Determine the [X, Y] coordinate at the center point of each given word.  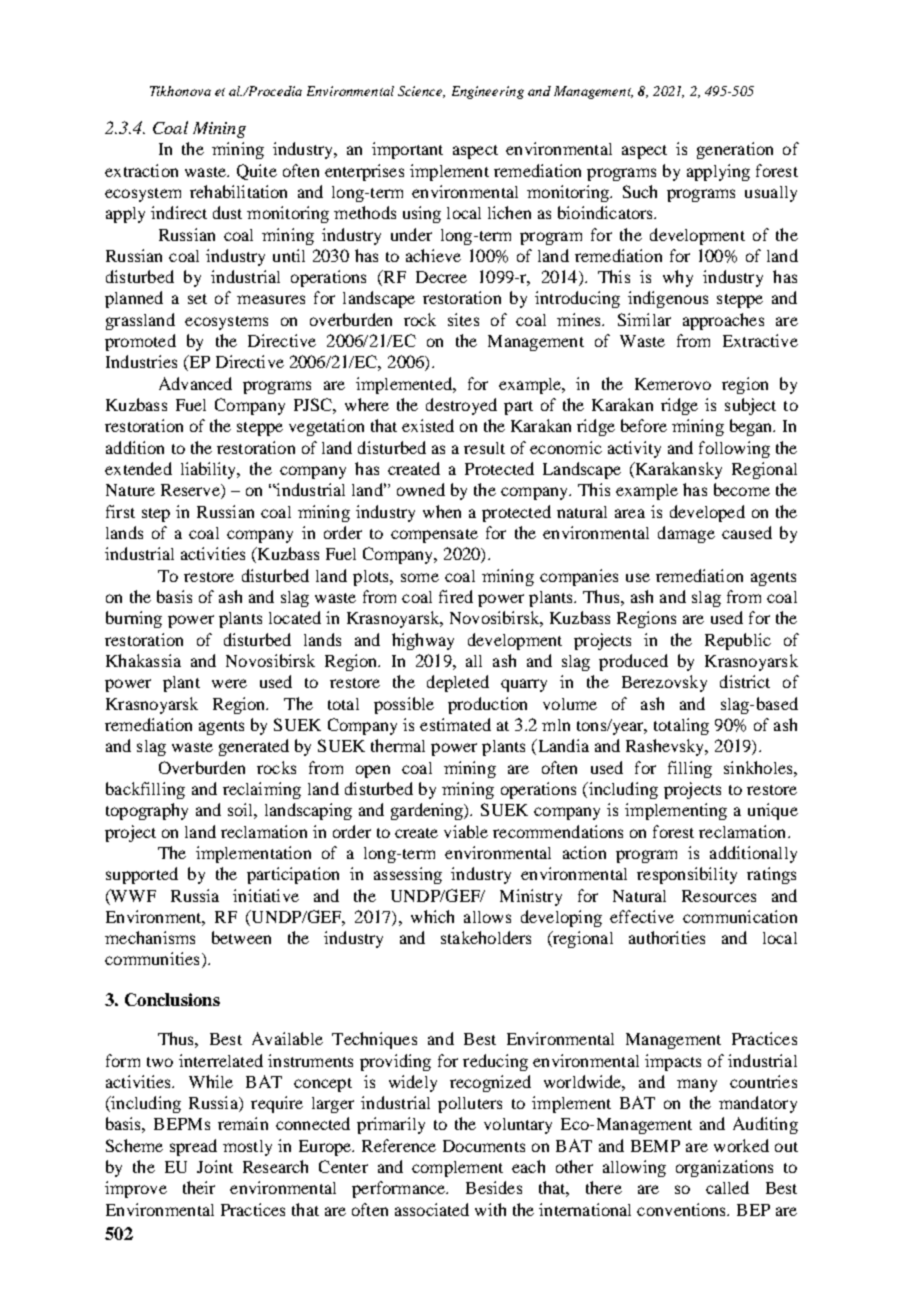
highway [423, 641]
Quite [257, 172]
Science [421, 92]
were [229, 683]
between [241, 937]
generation [735, 150]
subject [750, 406]
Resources [719, 896]
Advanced [195, 383]
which [432, 916]
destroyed [461, 406]
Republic [738, 641]
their [199, 1187]
